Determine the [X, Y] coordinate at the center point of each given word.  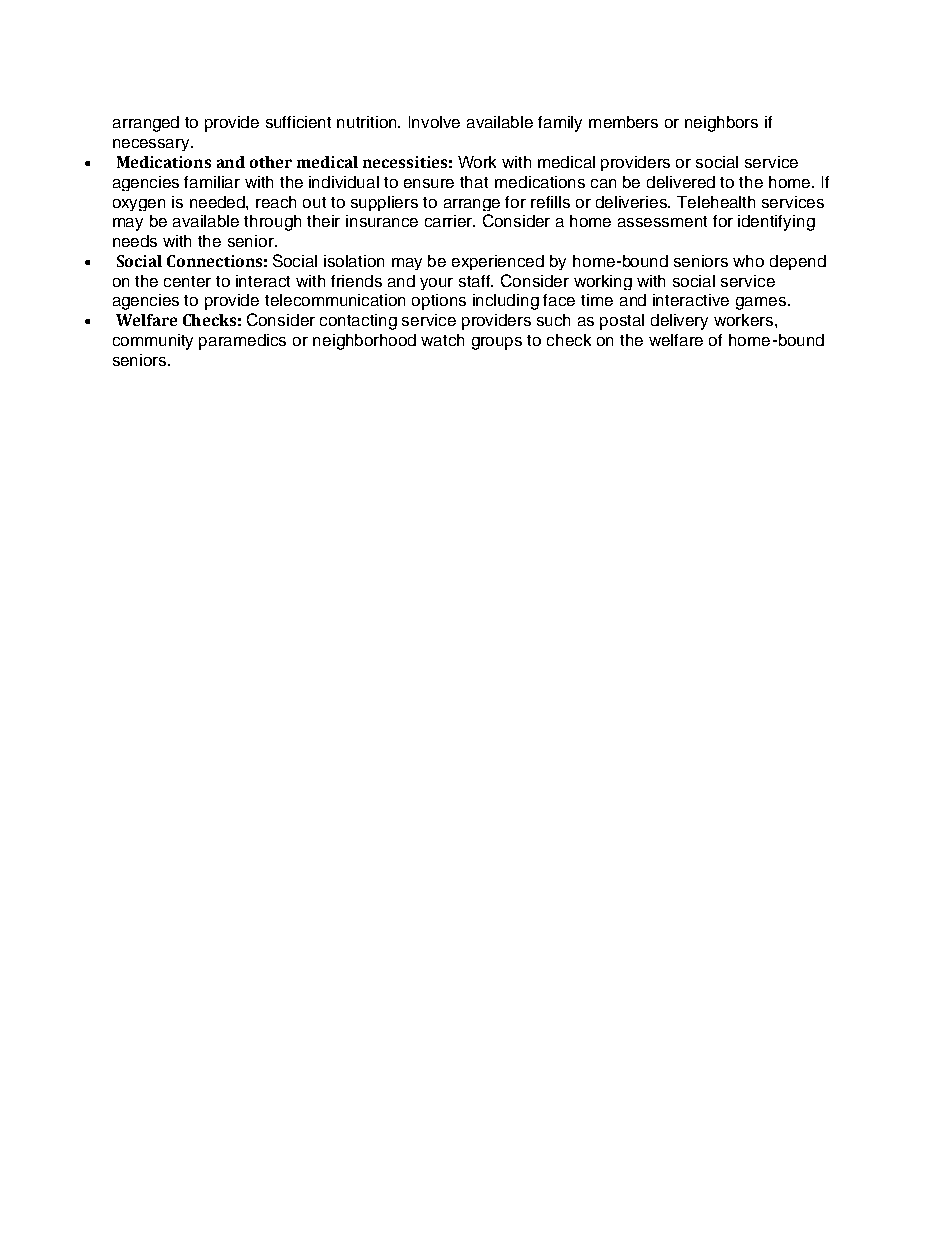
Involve [434, 122]
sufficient [298, 122]
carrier [450, 221]
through [272, 223]
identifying [776, 223]
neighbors [721, 124]
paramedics [242, 342]
